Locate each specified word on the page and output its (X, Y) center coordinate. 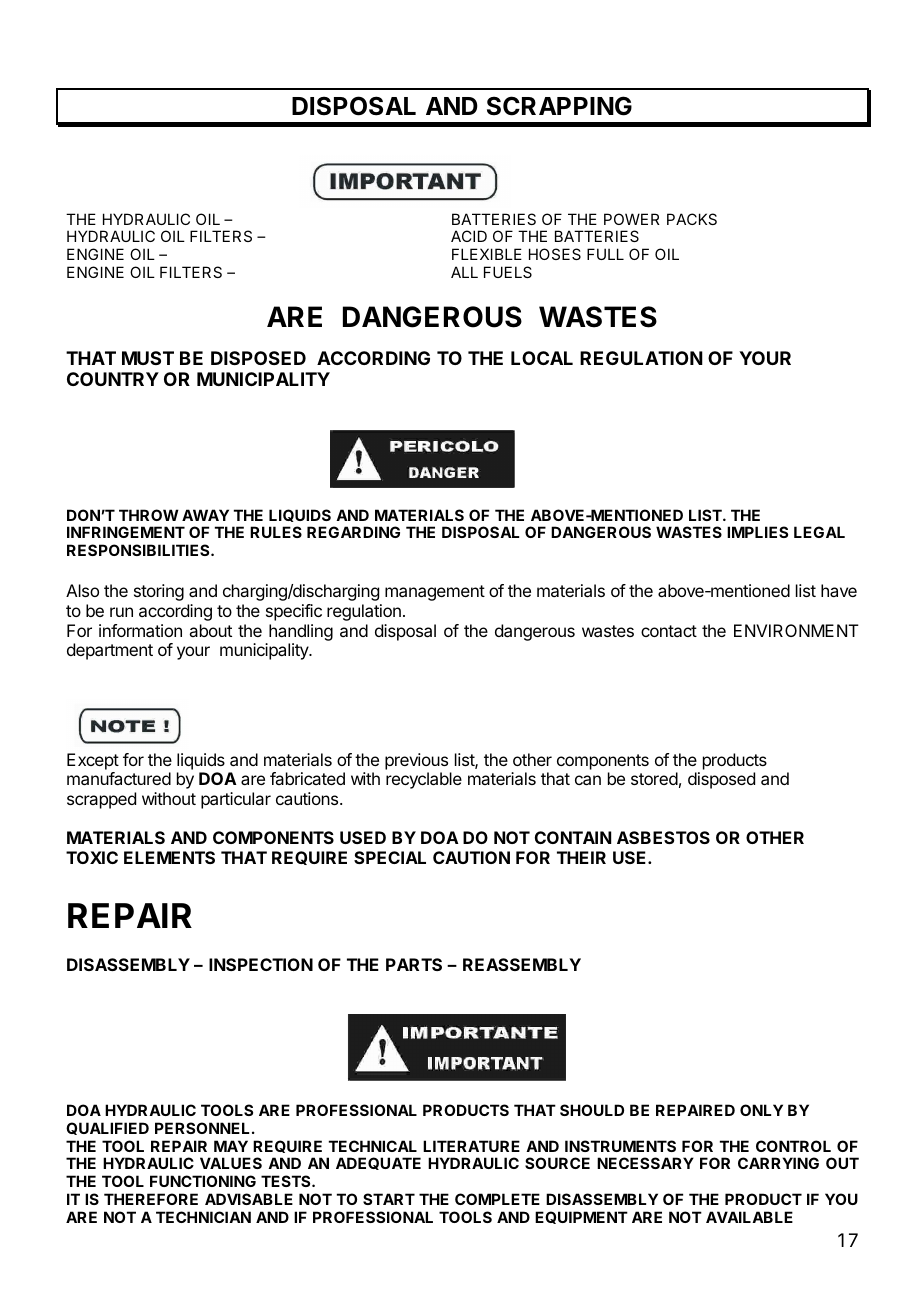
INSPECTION (261, 964)
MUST (148, 358)
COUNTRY (113, 379)
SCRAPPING (559, 106)
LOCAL (542, 358)
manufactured (119, 778)
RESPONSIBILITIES (139, 550)
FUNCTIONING (203, 1181)
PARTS (414, 964)
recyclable (424, 780)
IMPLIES (757, 532)
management (435, 593)
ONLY (761, 1110)
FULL (605, 254)
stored (654, 778)
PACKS (692, 219)
